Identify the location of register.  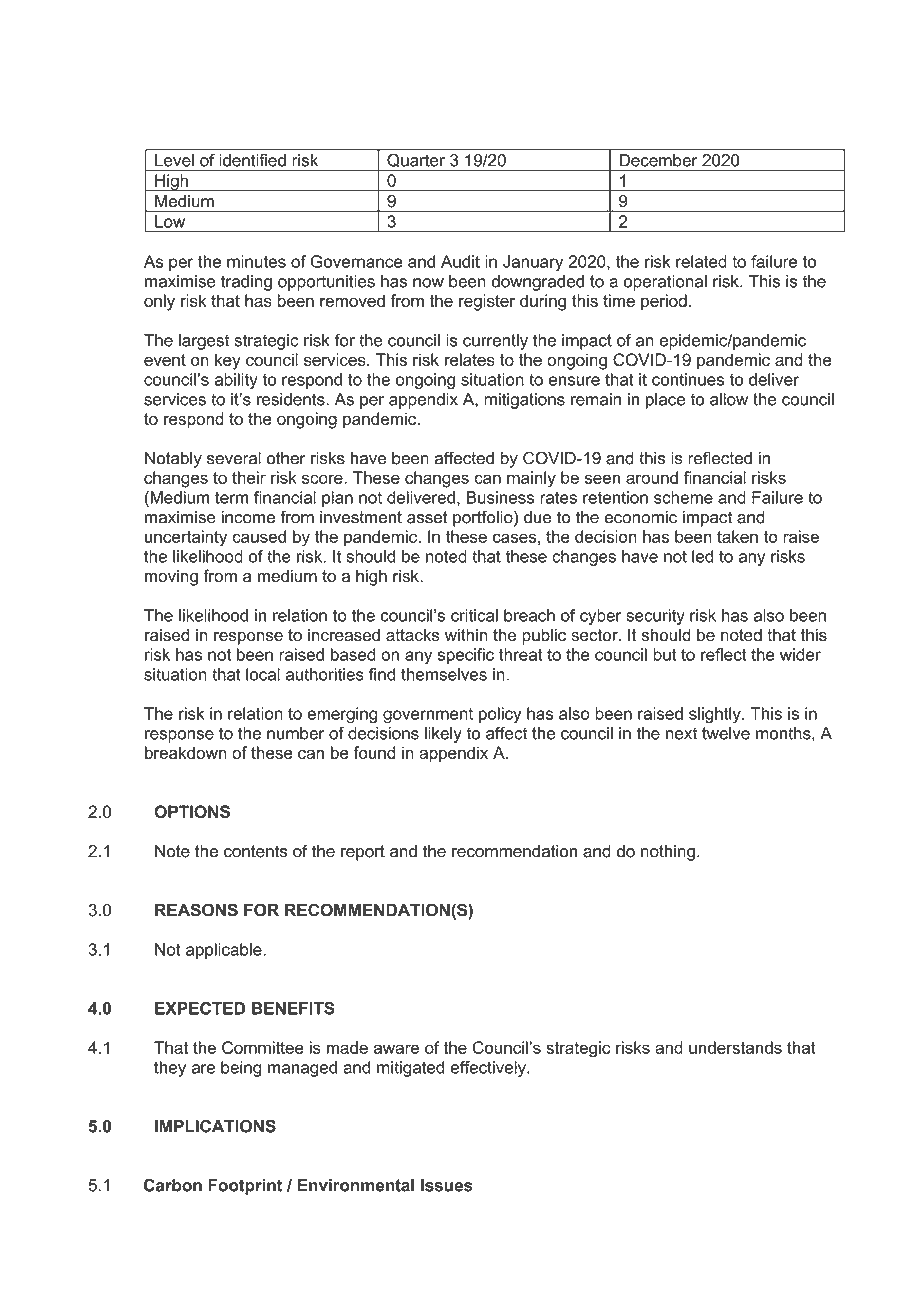
(487, 302).
